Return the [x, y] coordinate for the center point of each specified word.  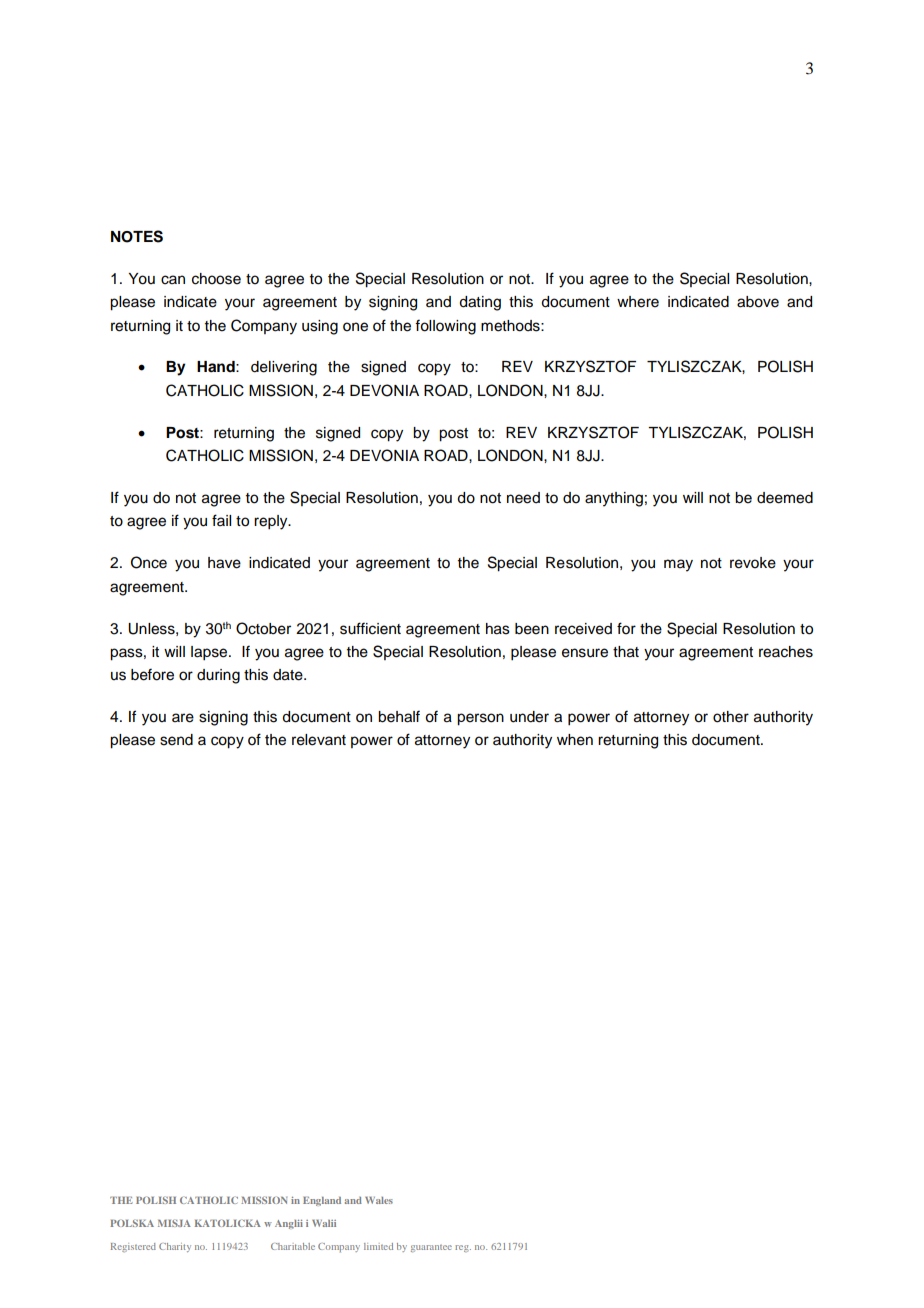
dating [480, 303]
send [176, 740]
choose [216, 279]
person [480, 719]
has [498, 629]
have [224, 563]
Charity [175, 1247]
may [678, 565]
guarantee [431, 1248]
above [758, 302]
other [731, 717]
